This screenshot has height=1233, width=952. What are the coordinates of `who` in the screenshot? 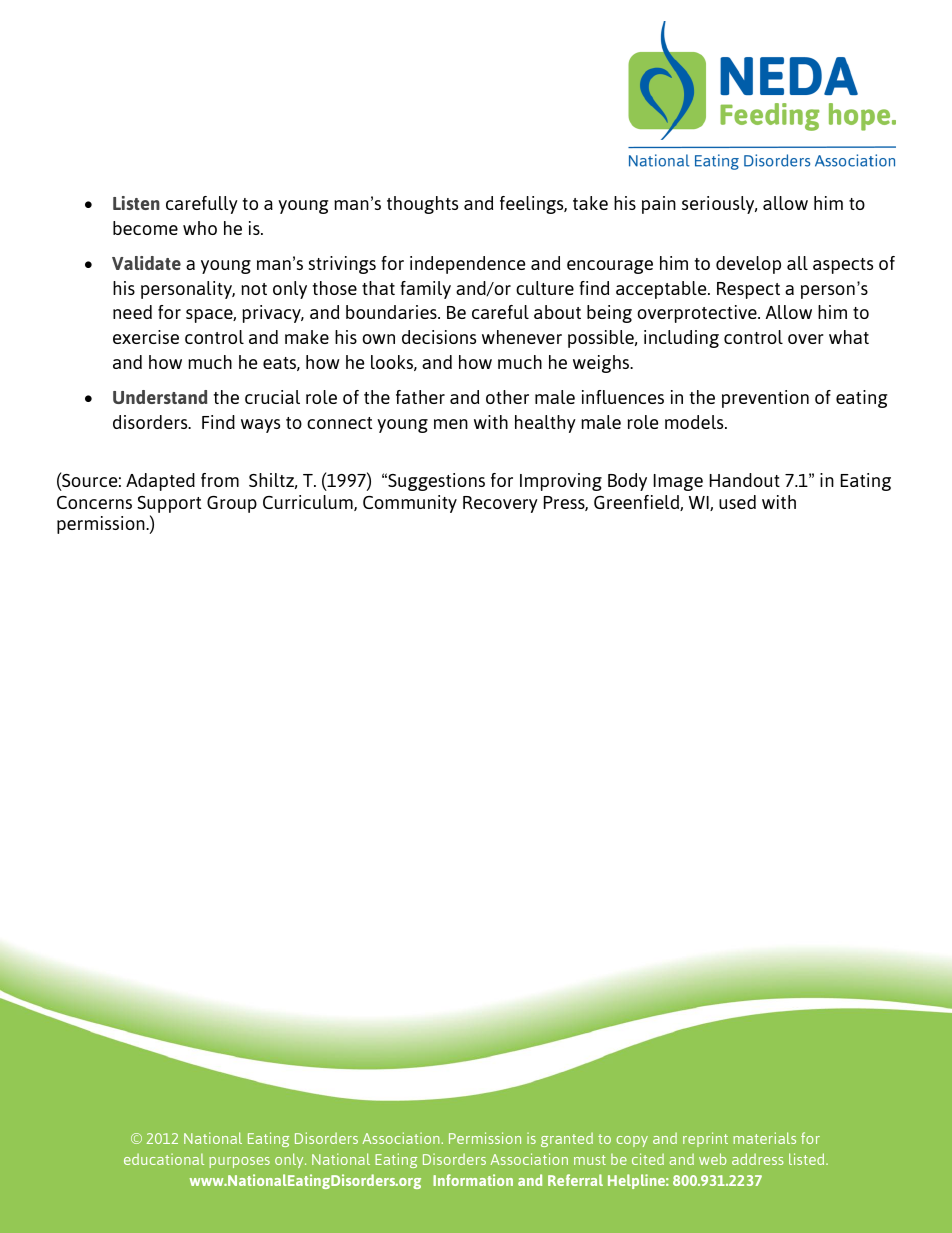 It's located at (200, 228).
